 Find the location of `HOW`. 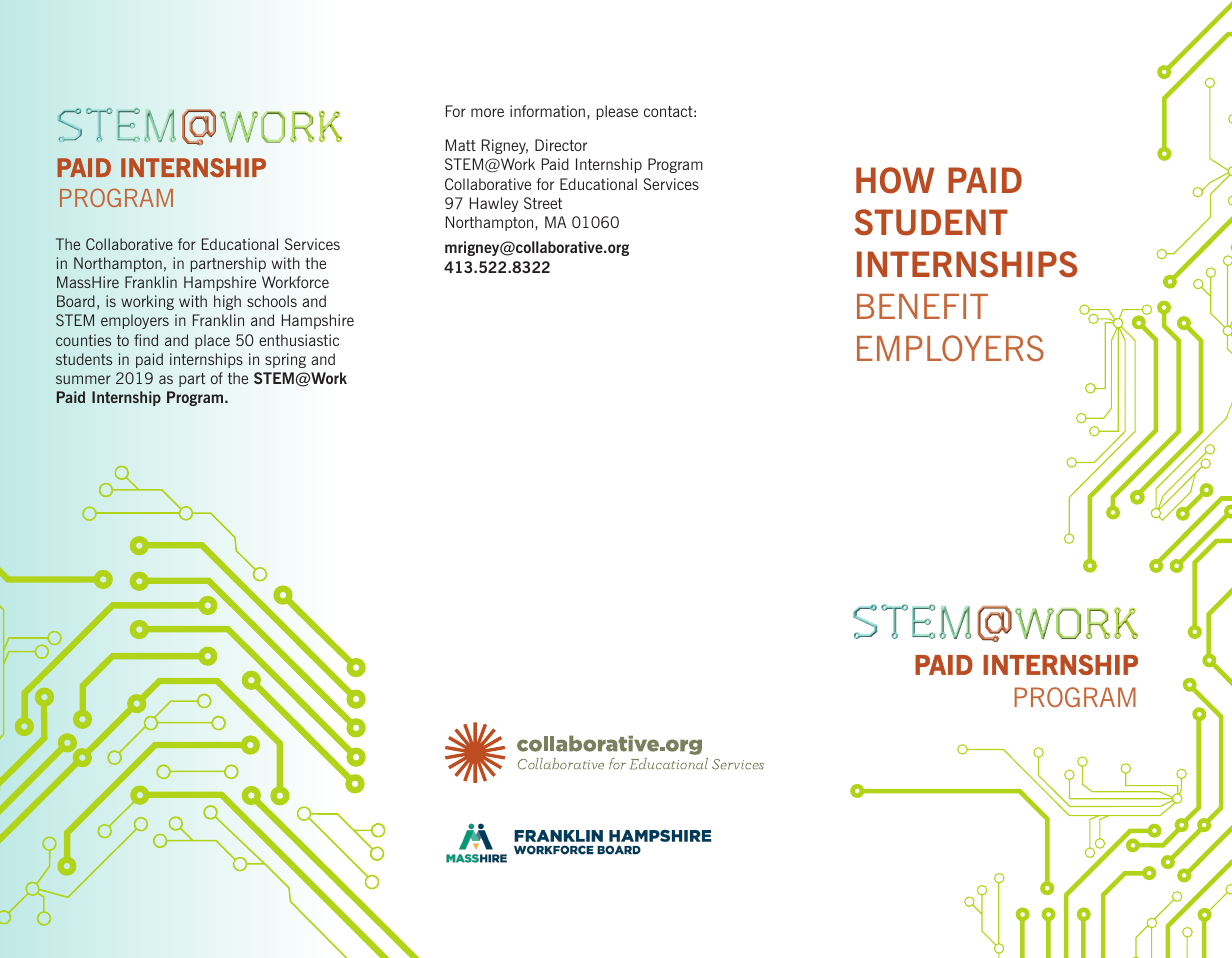

HOW is located at coordinates (895, 180).
